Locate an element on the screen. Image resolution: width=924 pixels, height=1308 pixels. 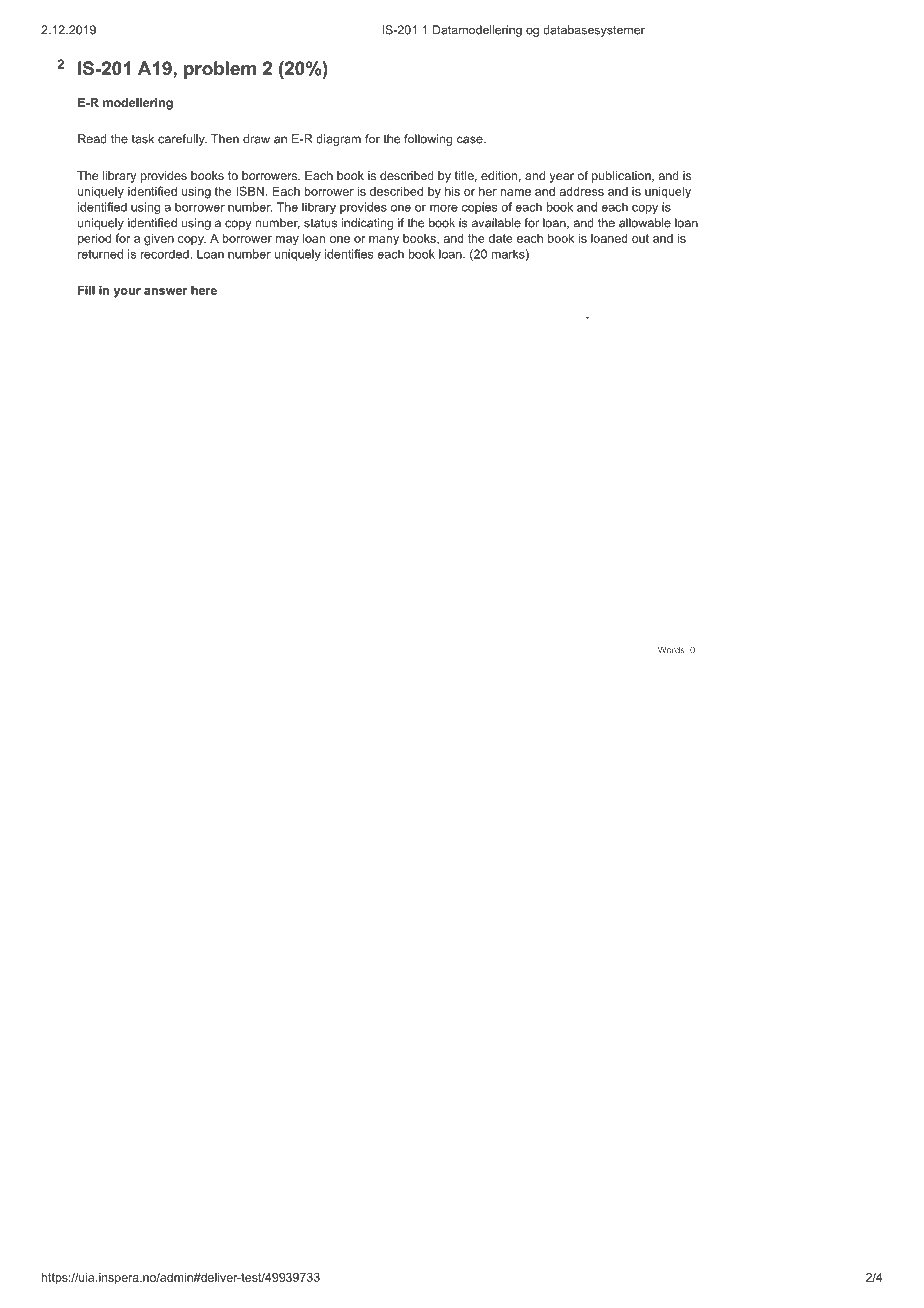
diagram is located at coordinates (338, 140).
